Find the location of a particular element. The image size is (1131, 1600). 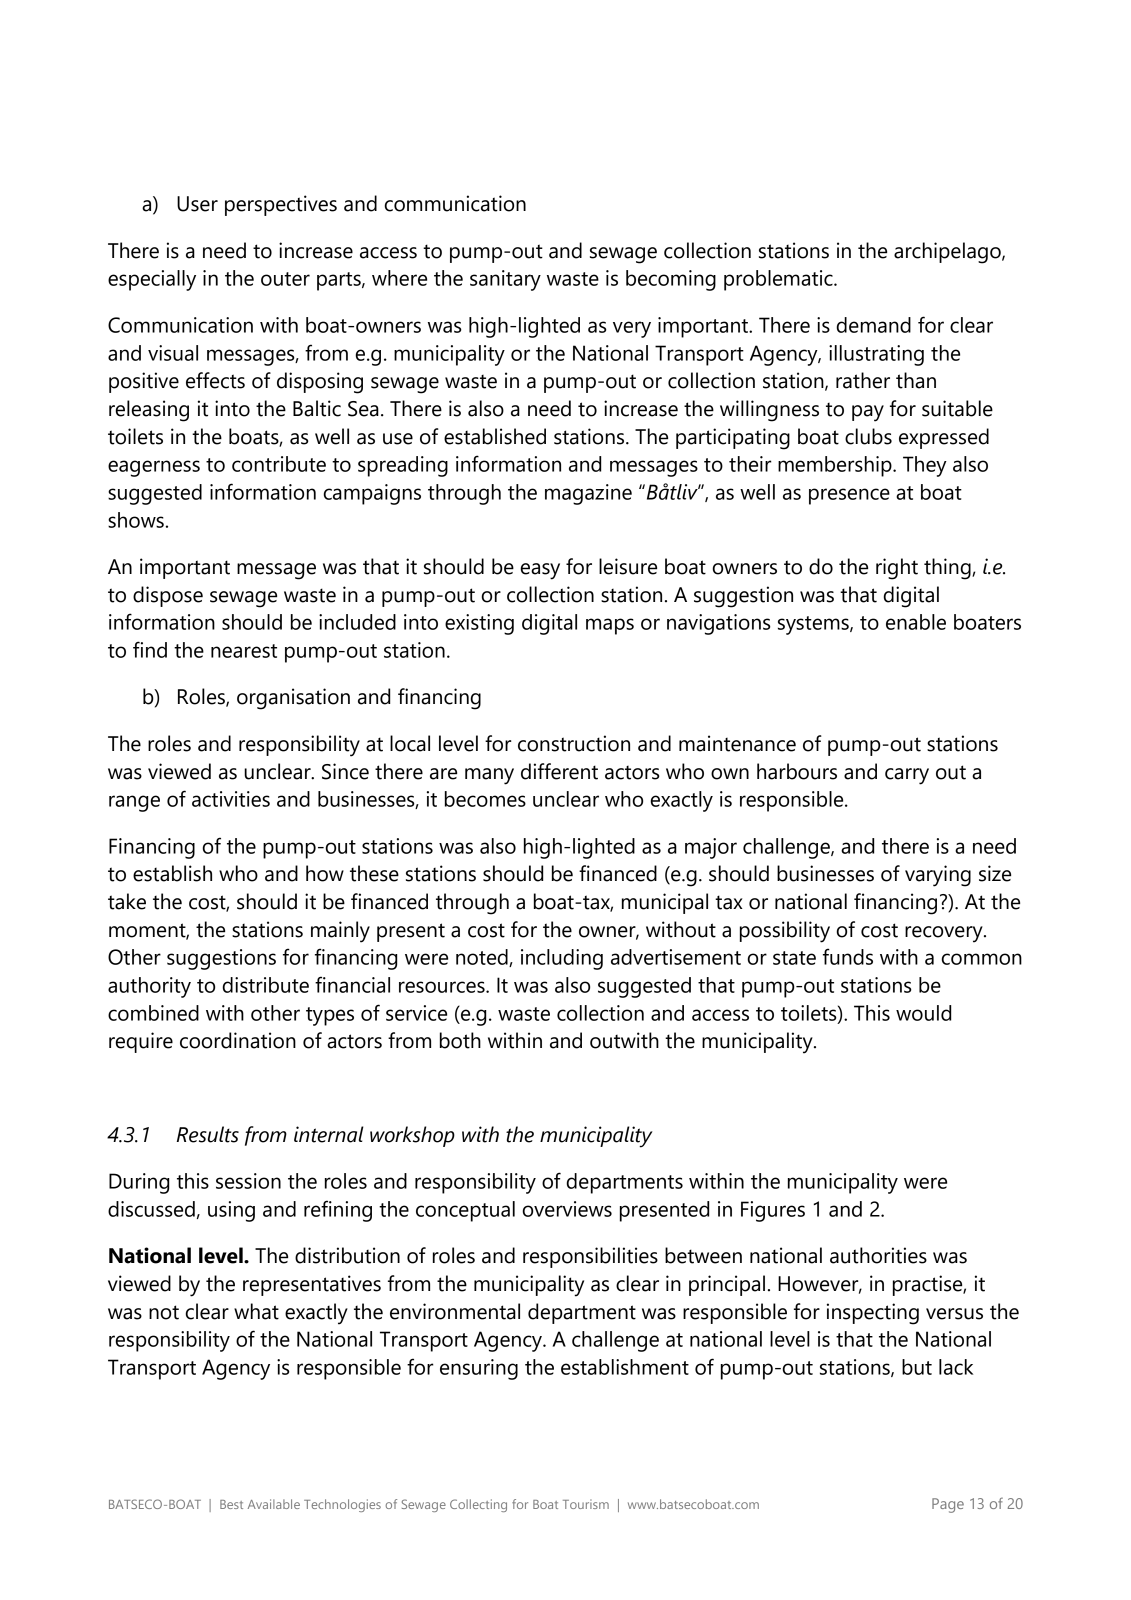

both is located at coordinates (460, 1040).
